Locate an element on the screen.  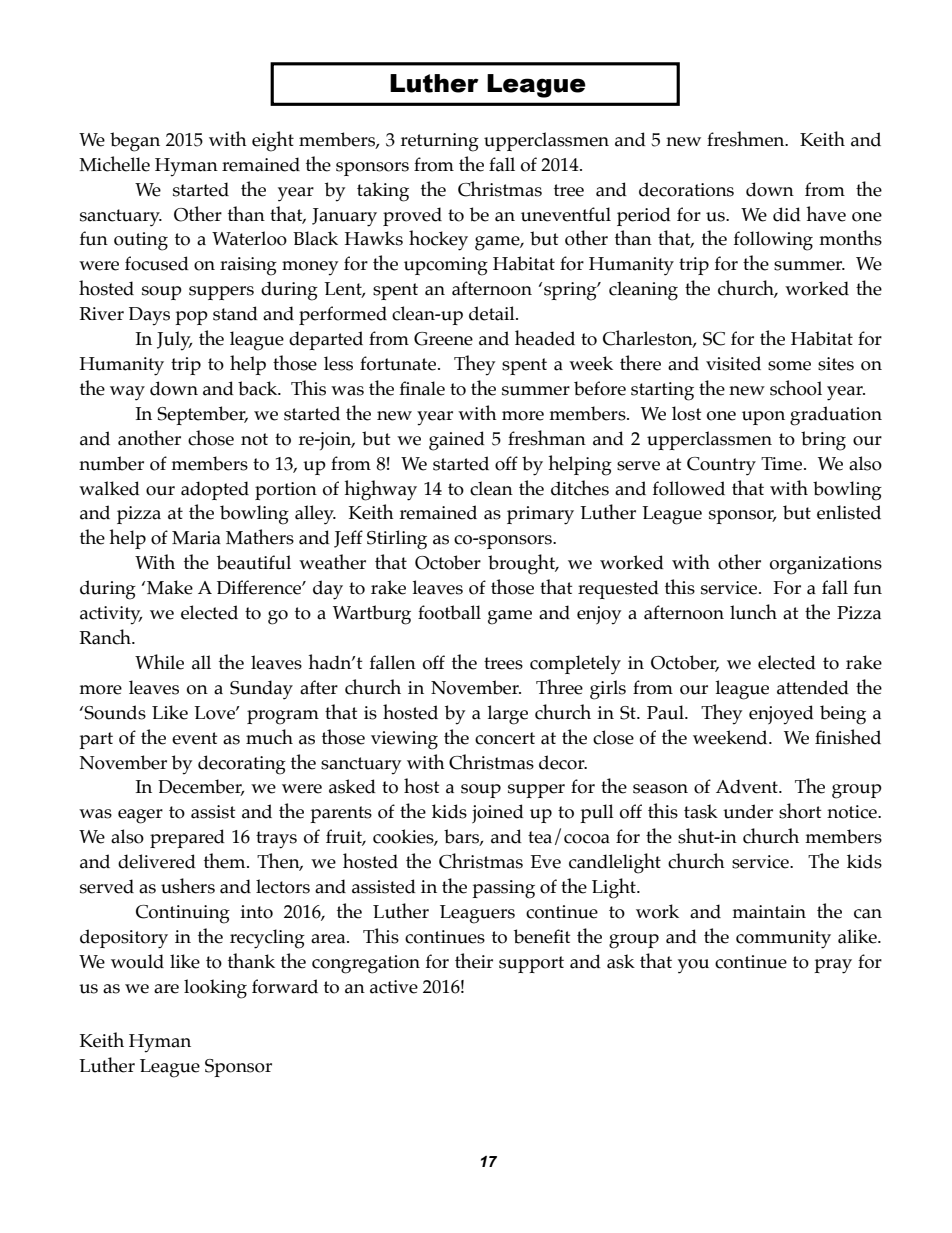
freshmen is located at coordinates (747, 139).
